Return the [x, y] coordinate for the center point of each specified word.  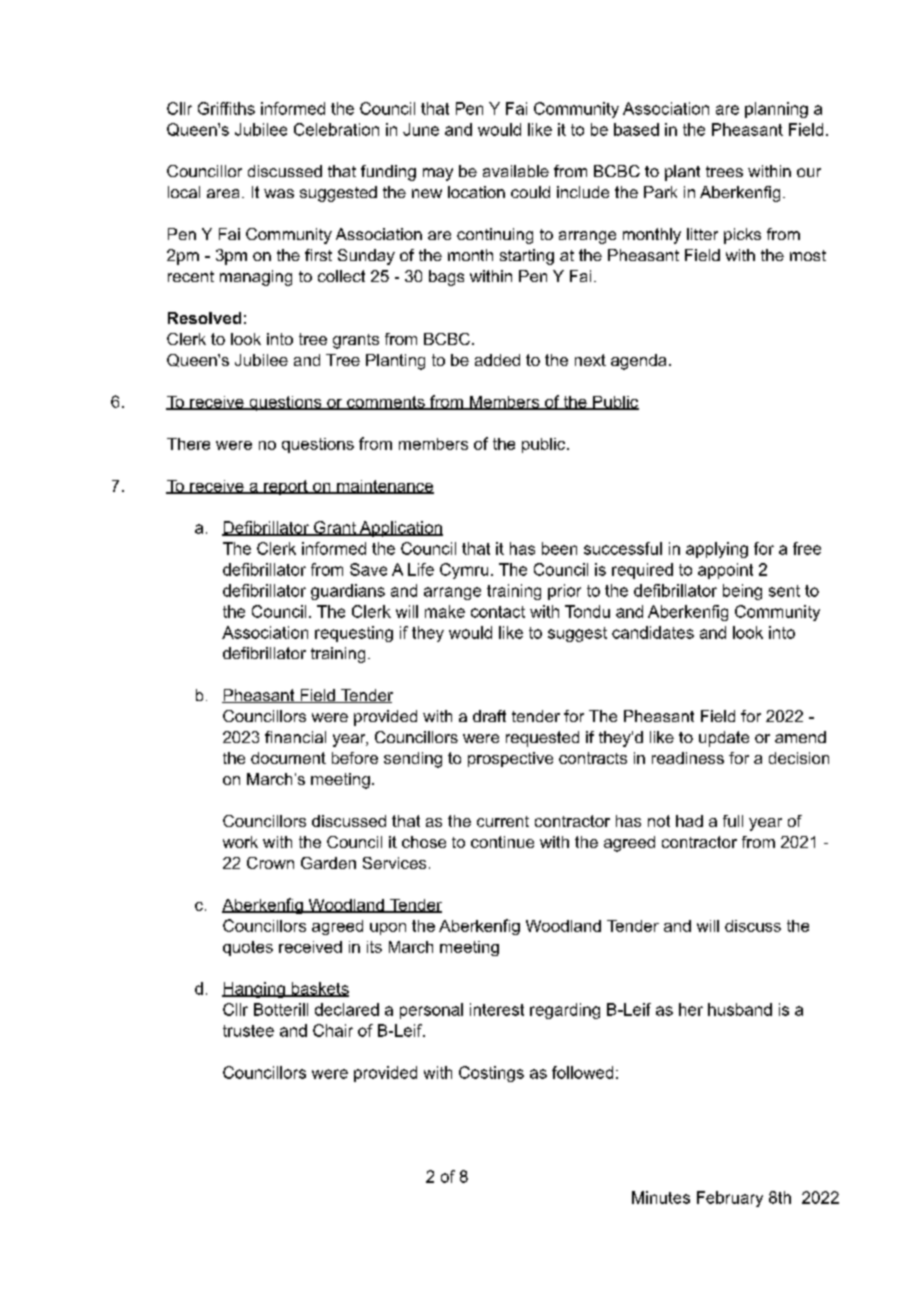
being [742, 592]
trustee [248, 1031]
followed [582, 1072]
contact [498, 612]
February [730, 1199]
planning [776, 110]
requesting [354, 634]
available [516, 171]
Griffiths [226, 108]
